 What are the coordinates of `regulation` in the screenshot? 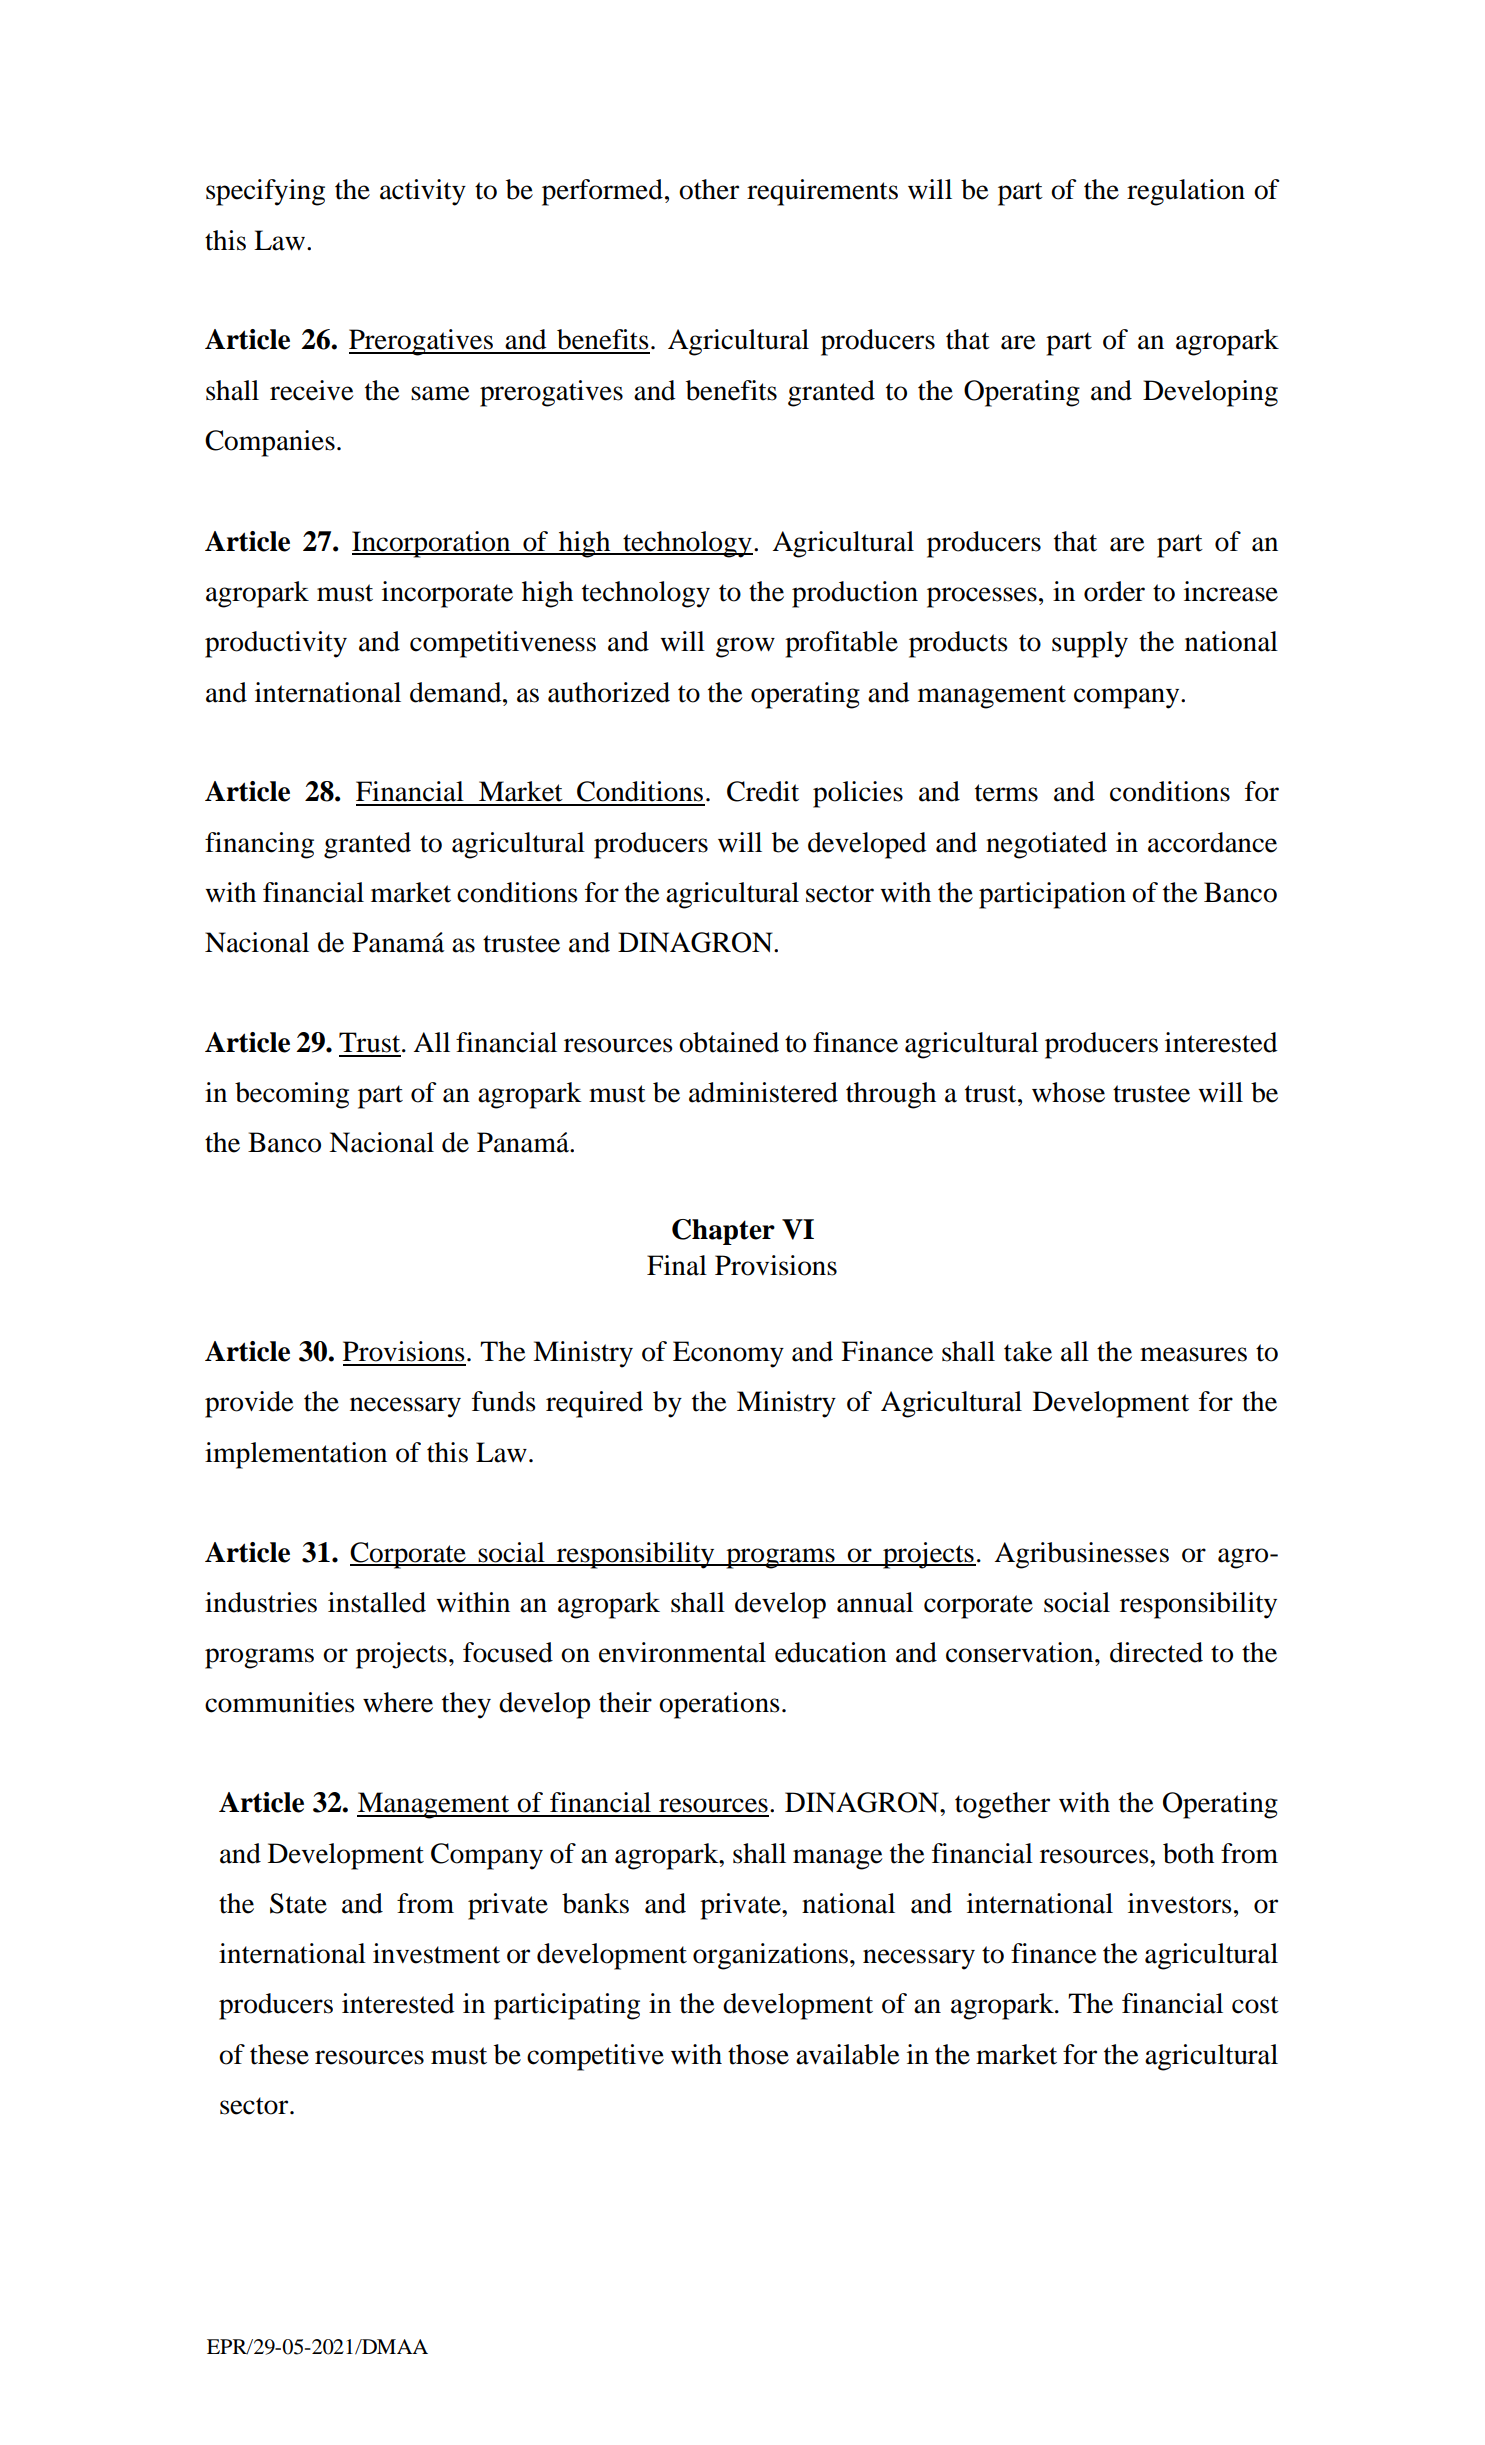 It's located at (1186, 192).
